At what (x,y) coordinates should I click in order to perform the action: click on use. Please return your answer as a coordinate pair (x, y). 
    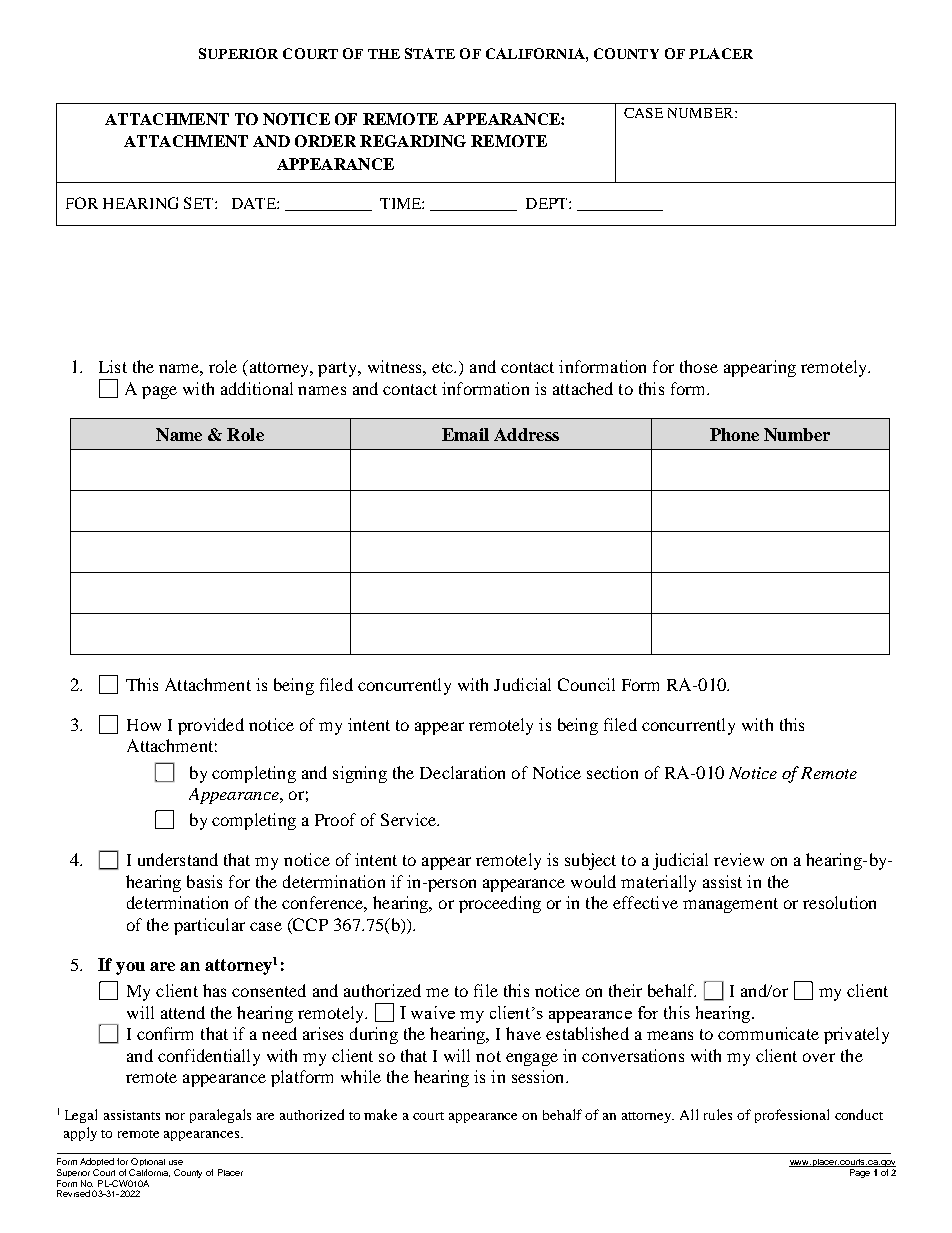
    Looking at the image, I should click on (176, 1162).
